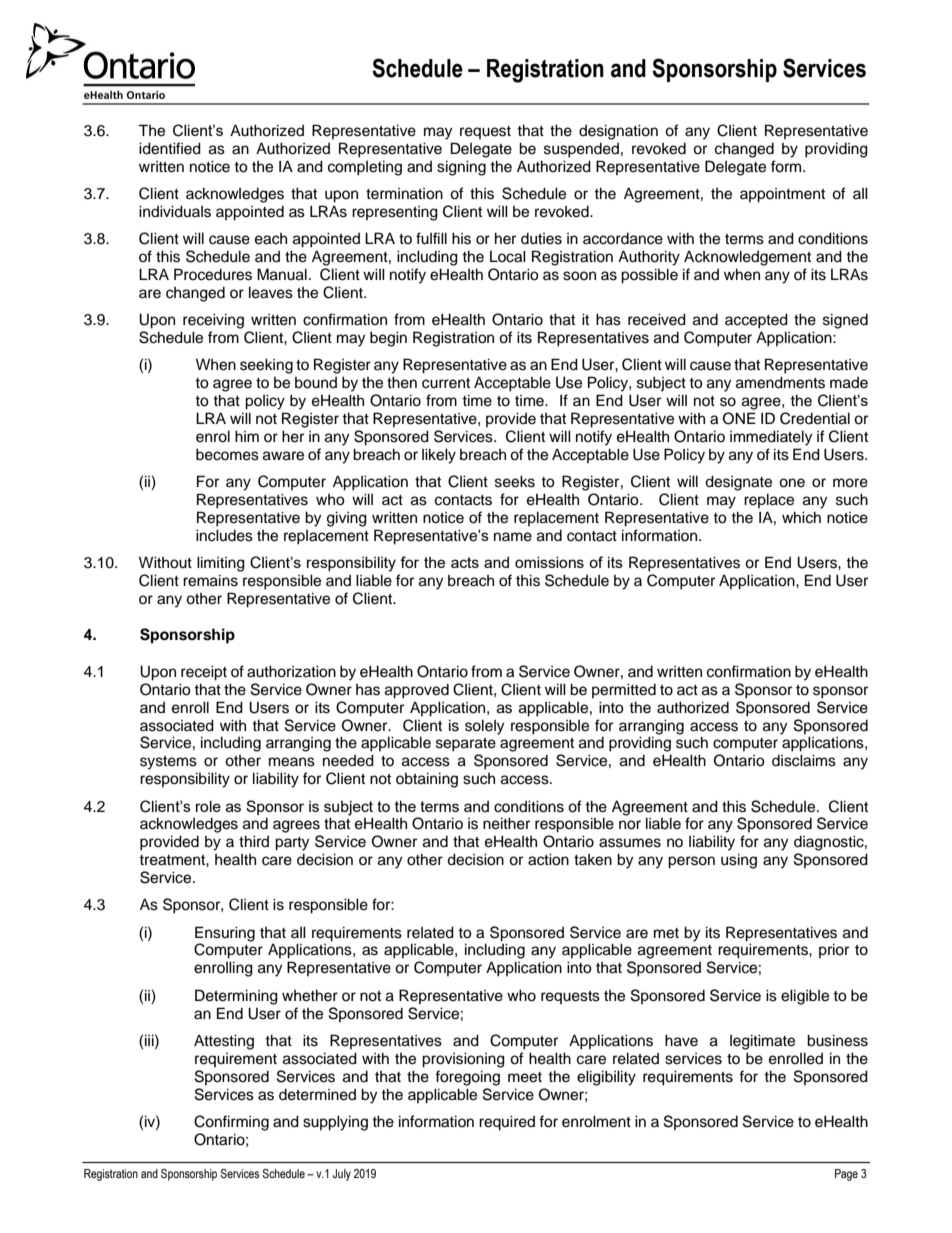  What do you see at coordinates (507, 1123) in the image?
I see `required` at bounding box center [507, 1123].
